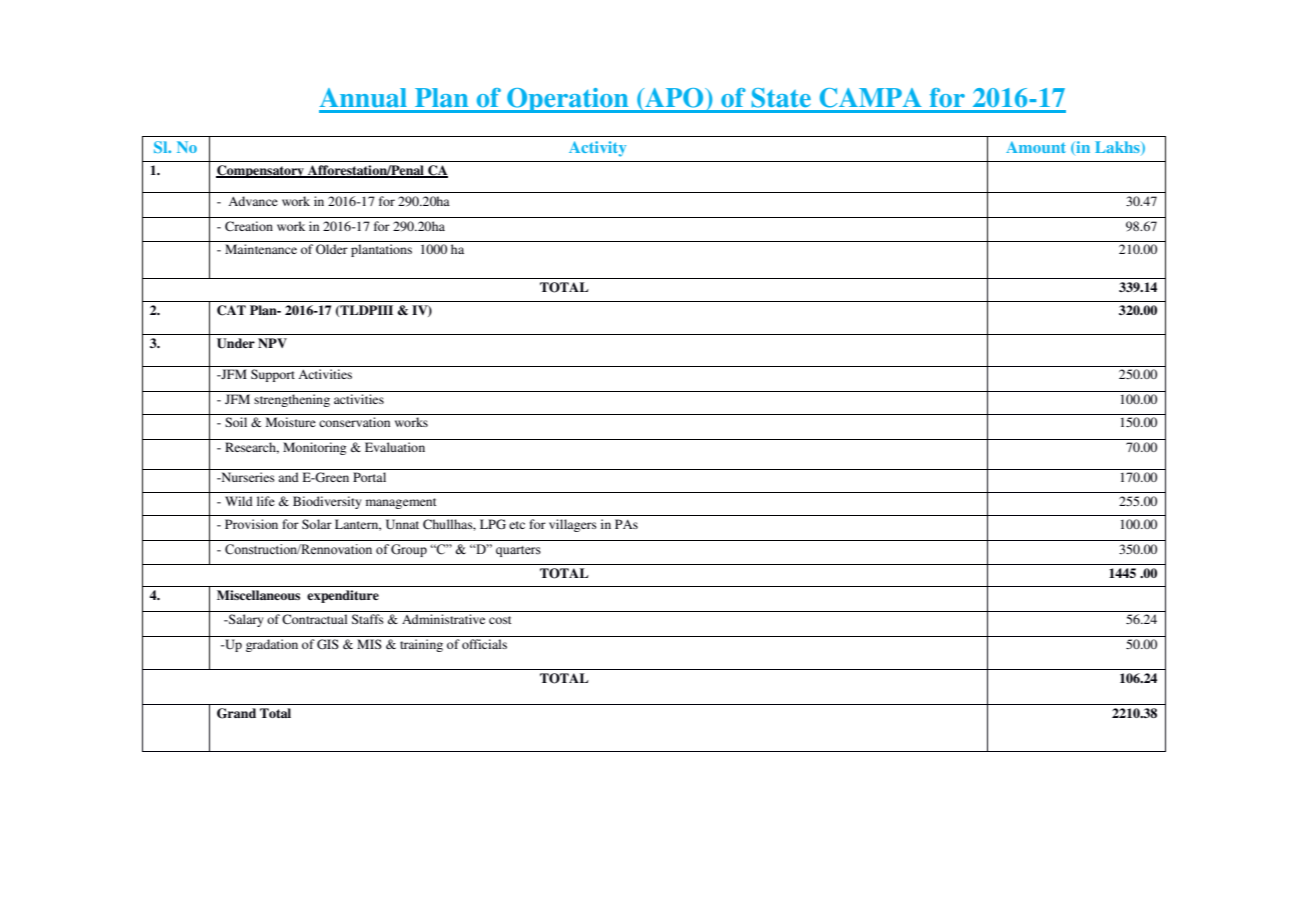 Image resolution: width=1308 pixels, height=924 pixels. I want to click on cost, so click(500, 620).
